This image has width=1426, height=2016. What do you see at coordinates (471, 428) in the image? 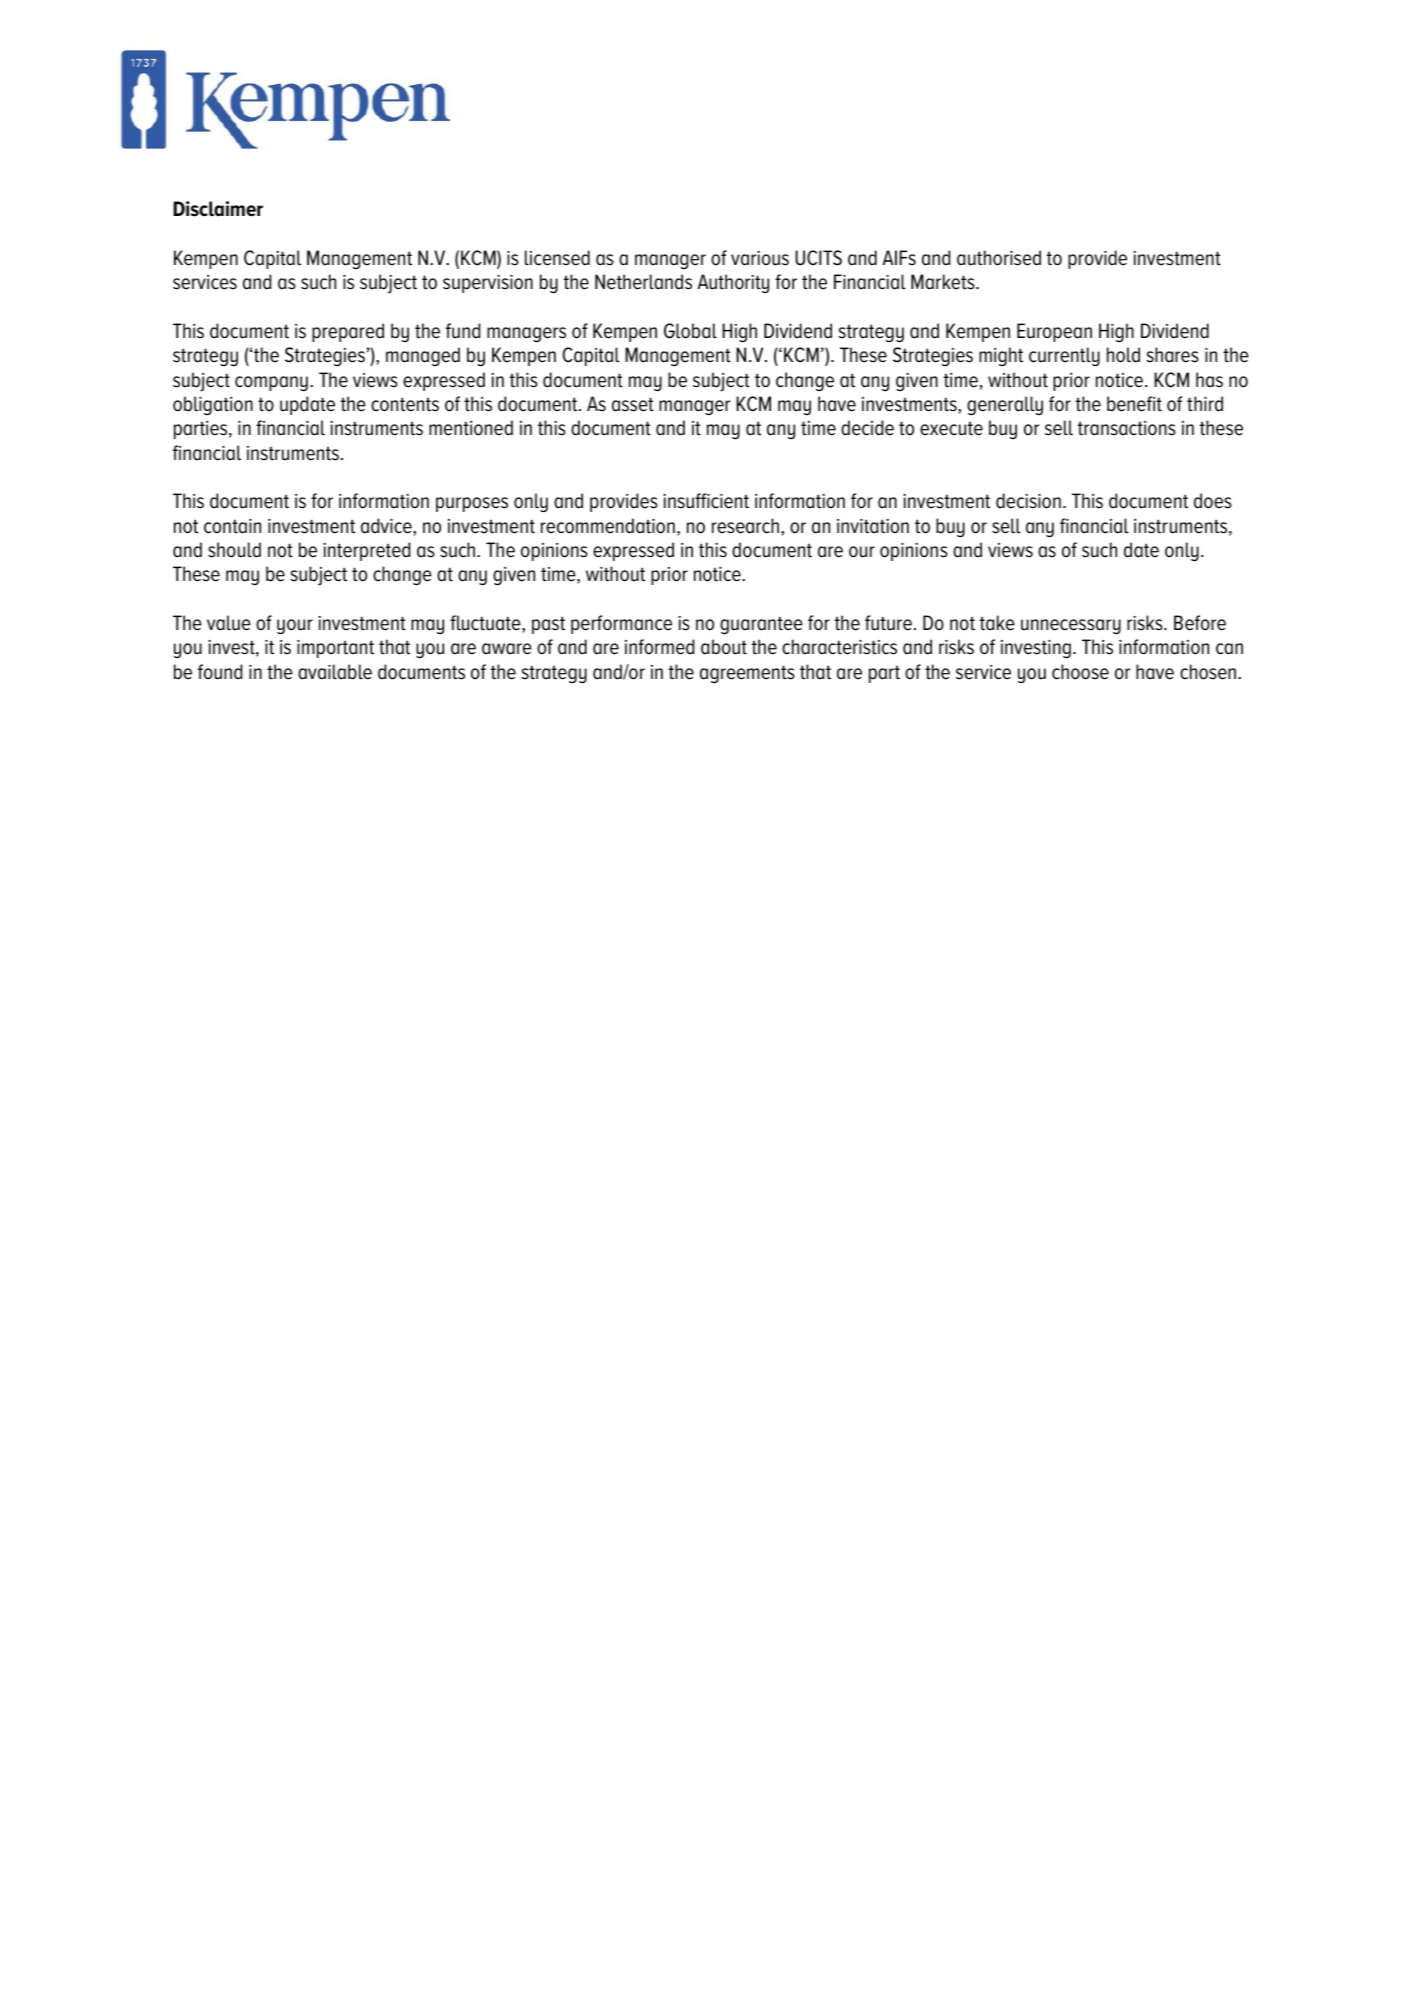
I see `mentioned` at bounding box center [471, 428].
